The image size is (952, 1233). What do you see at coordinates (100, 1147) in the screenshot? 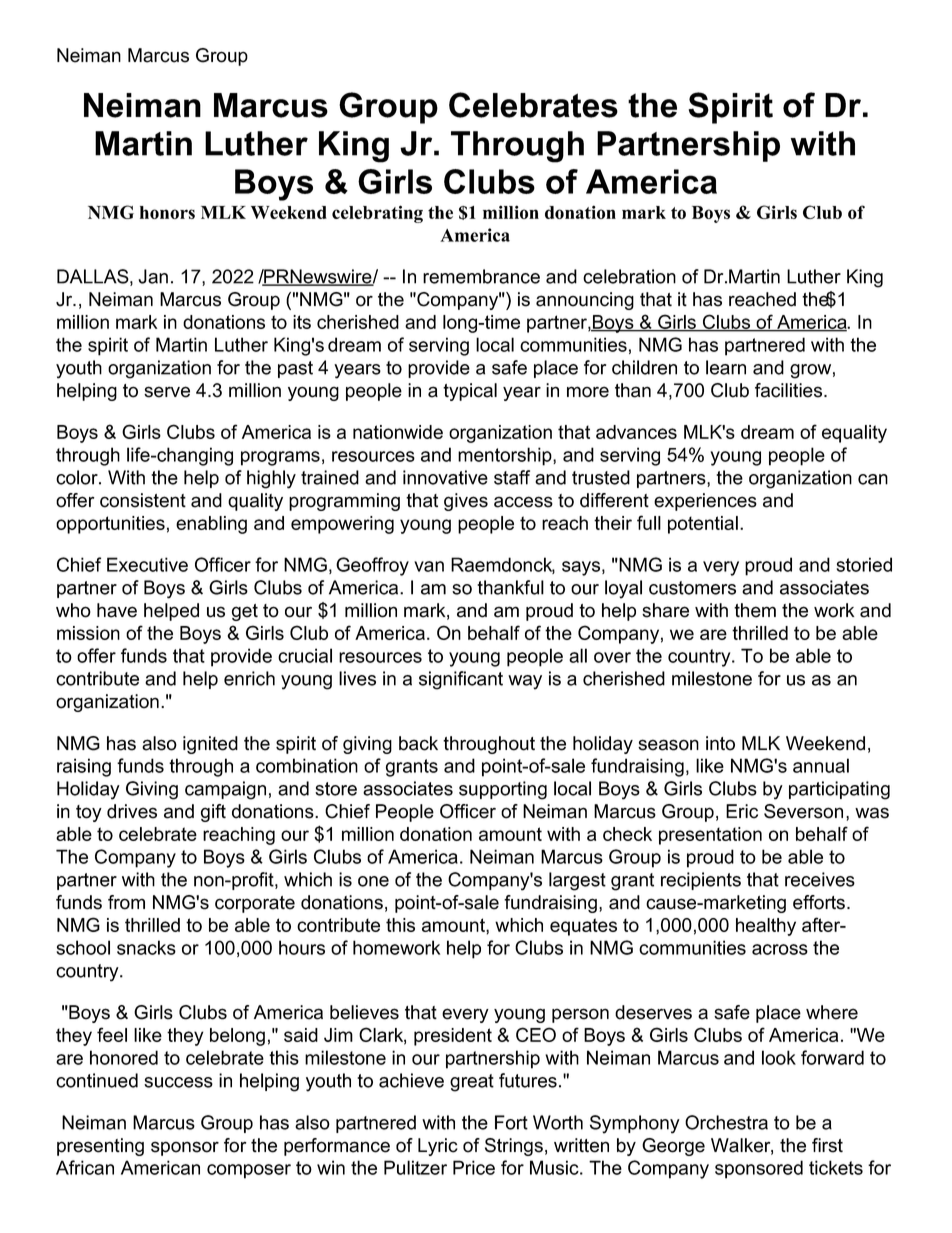
I see `presenting` at bounding box center [100, 1147].
